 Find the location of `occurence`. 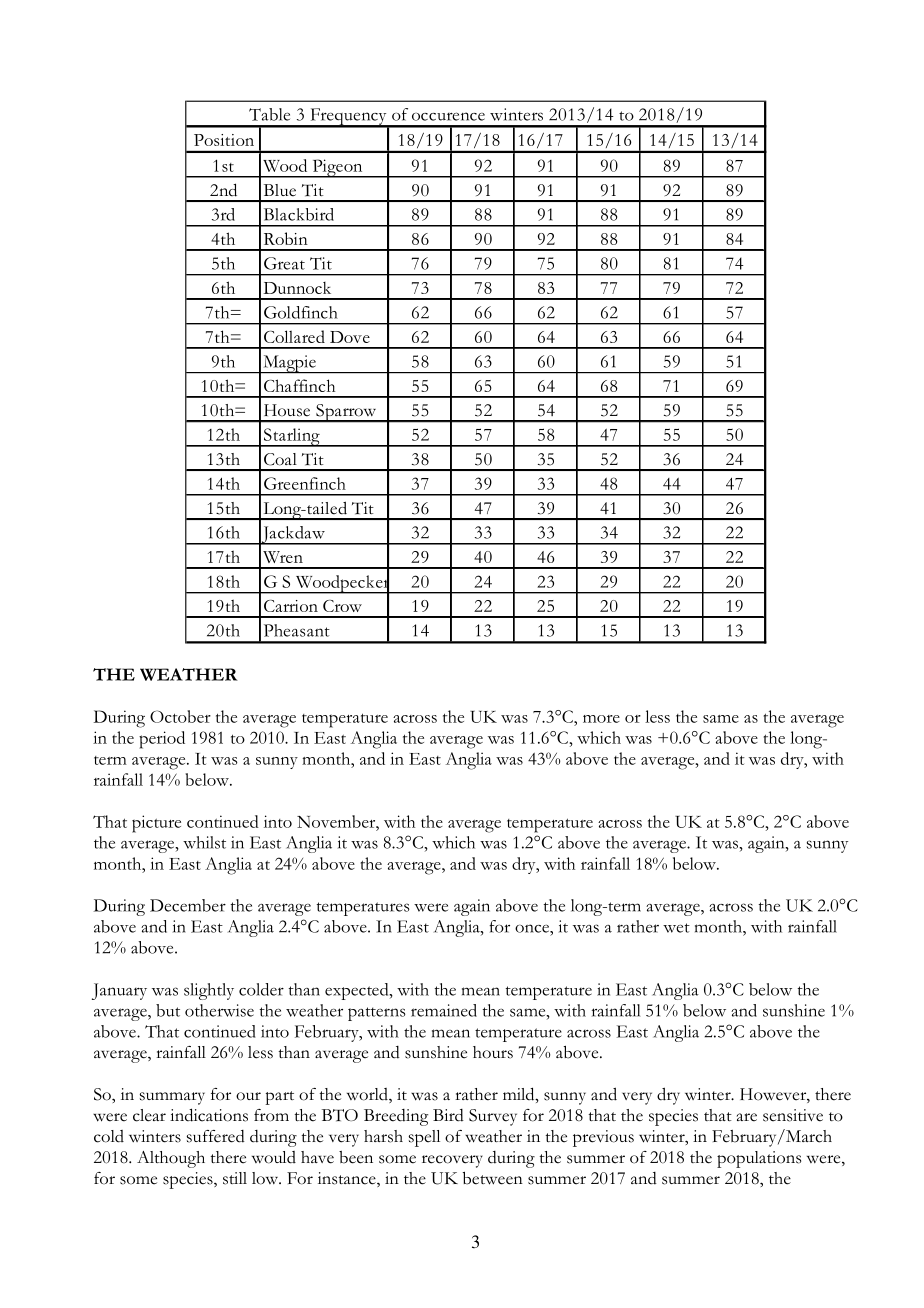

occurence is located at coordinates (448, 116).
